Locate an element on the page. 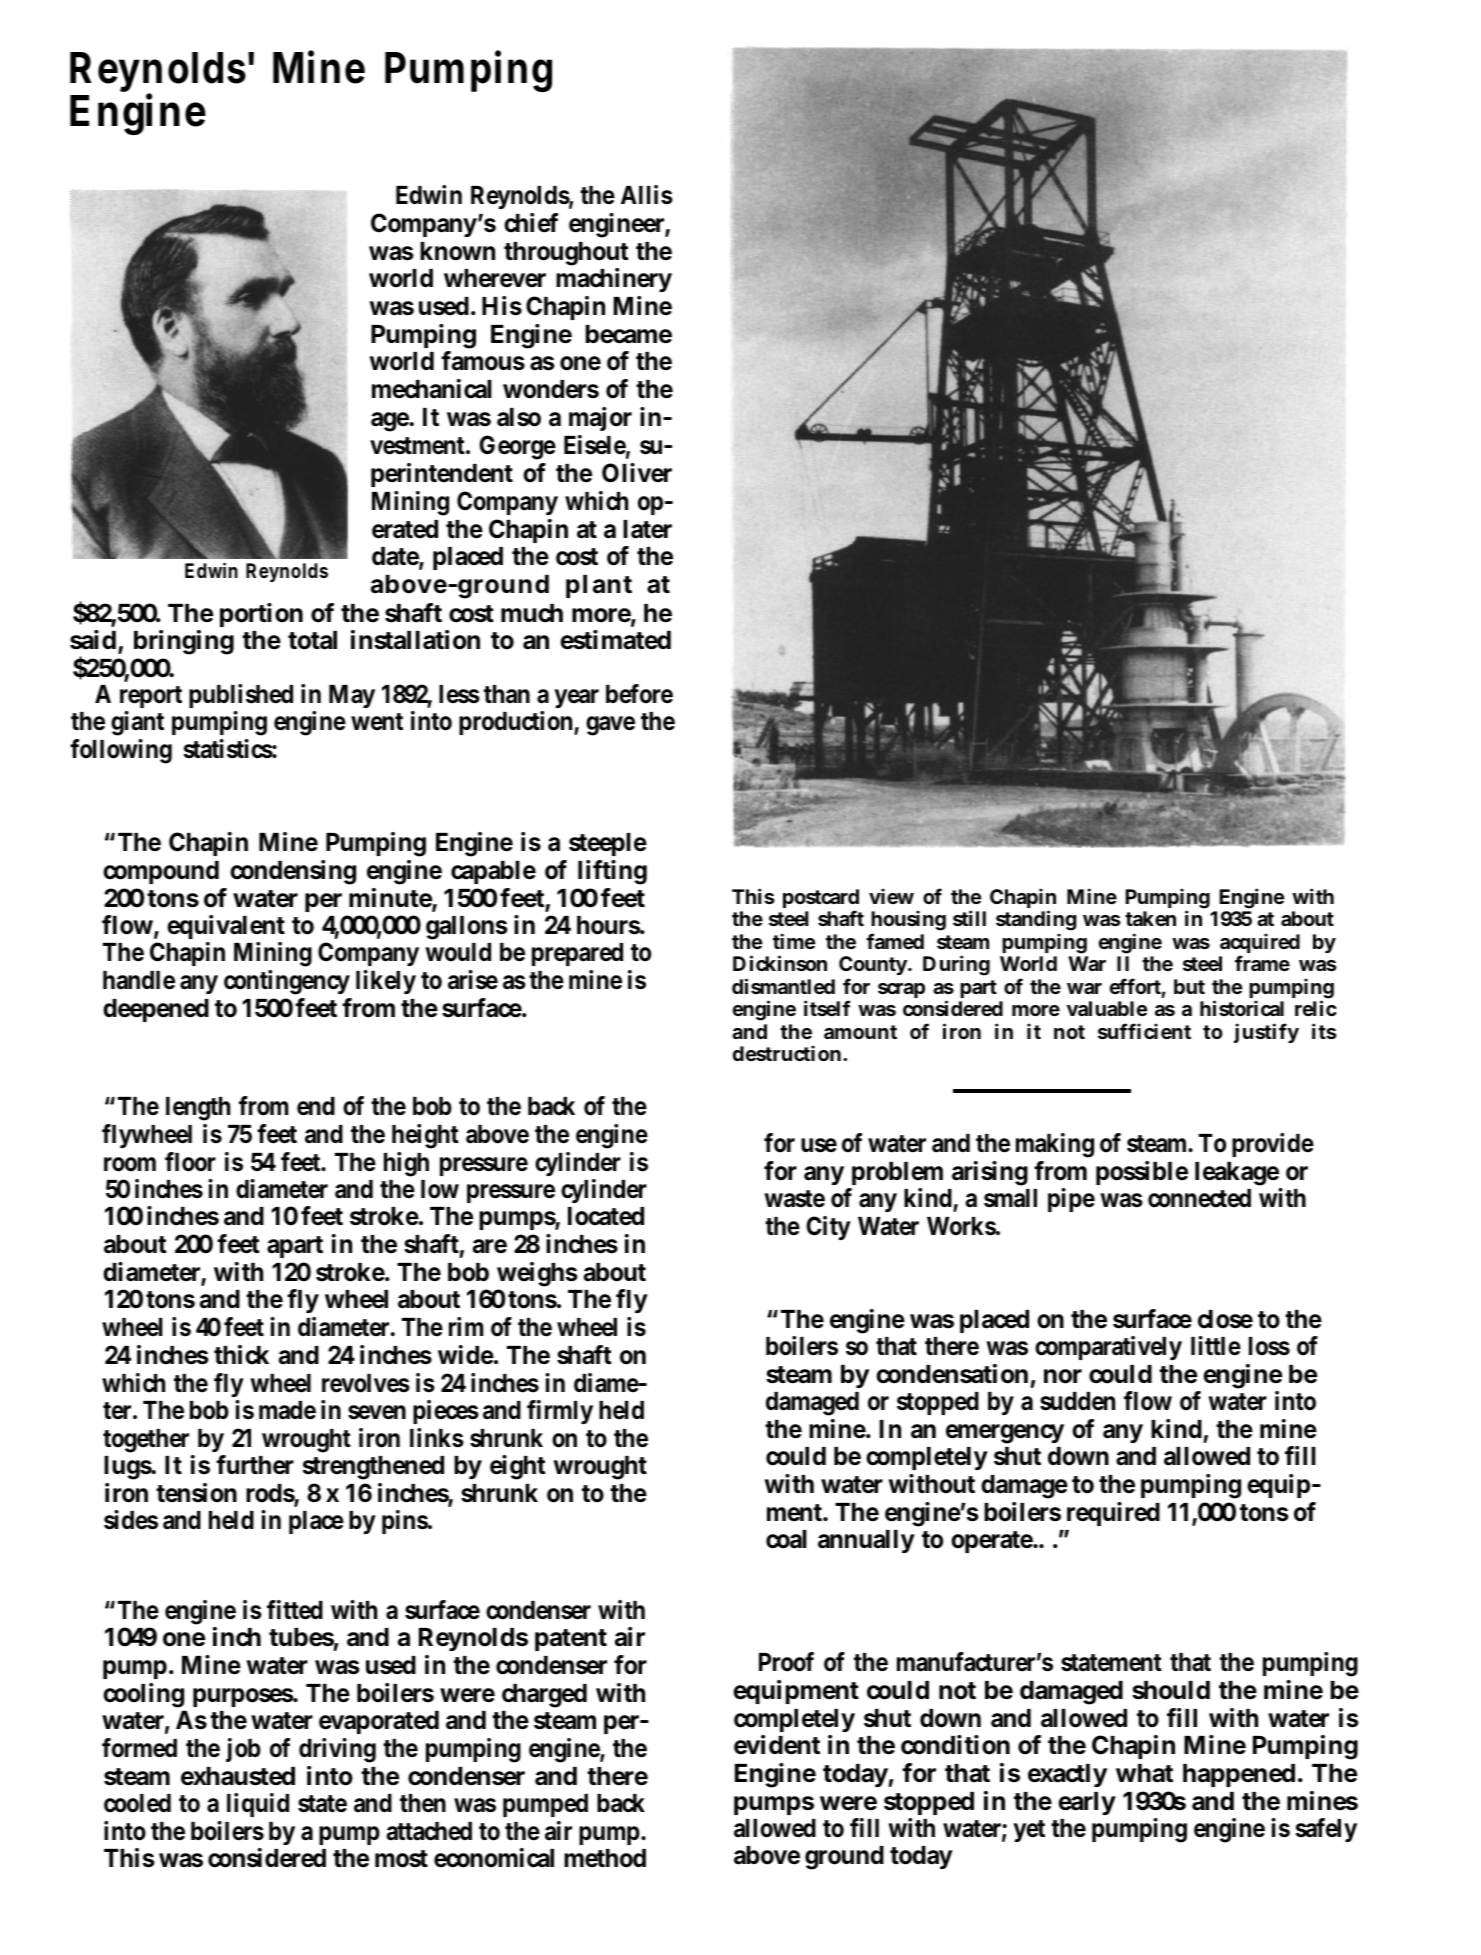 Image resolution: width=1481 pixels, height=1955 pixels. evident is located at coordinates (777, 1745).
